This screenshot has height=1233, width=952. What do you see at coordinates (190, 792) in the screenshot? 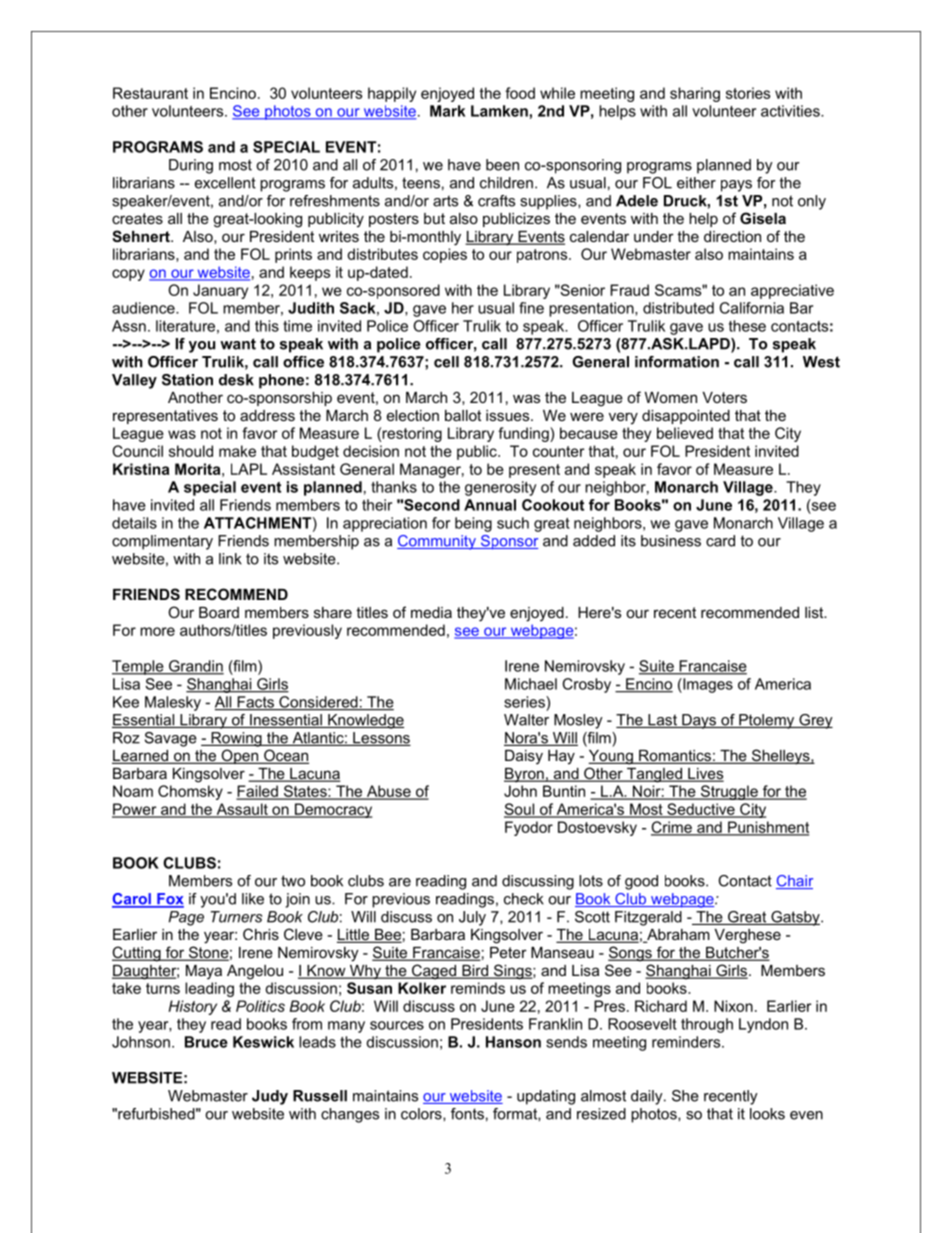
I see `Chomsky` at bounding box center [190, 792].
